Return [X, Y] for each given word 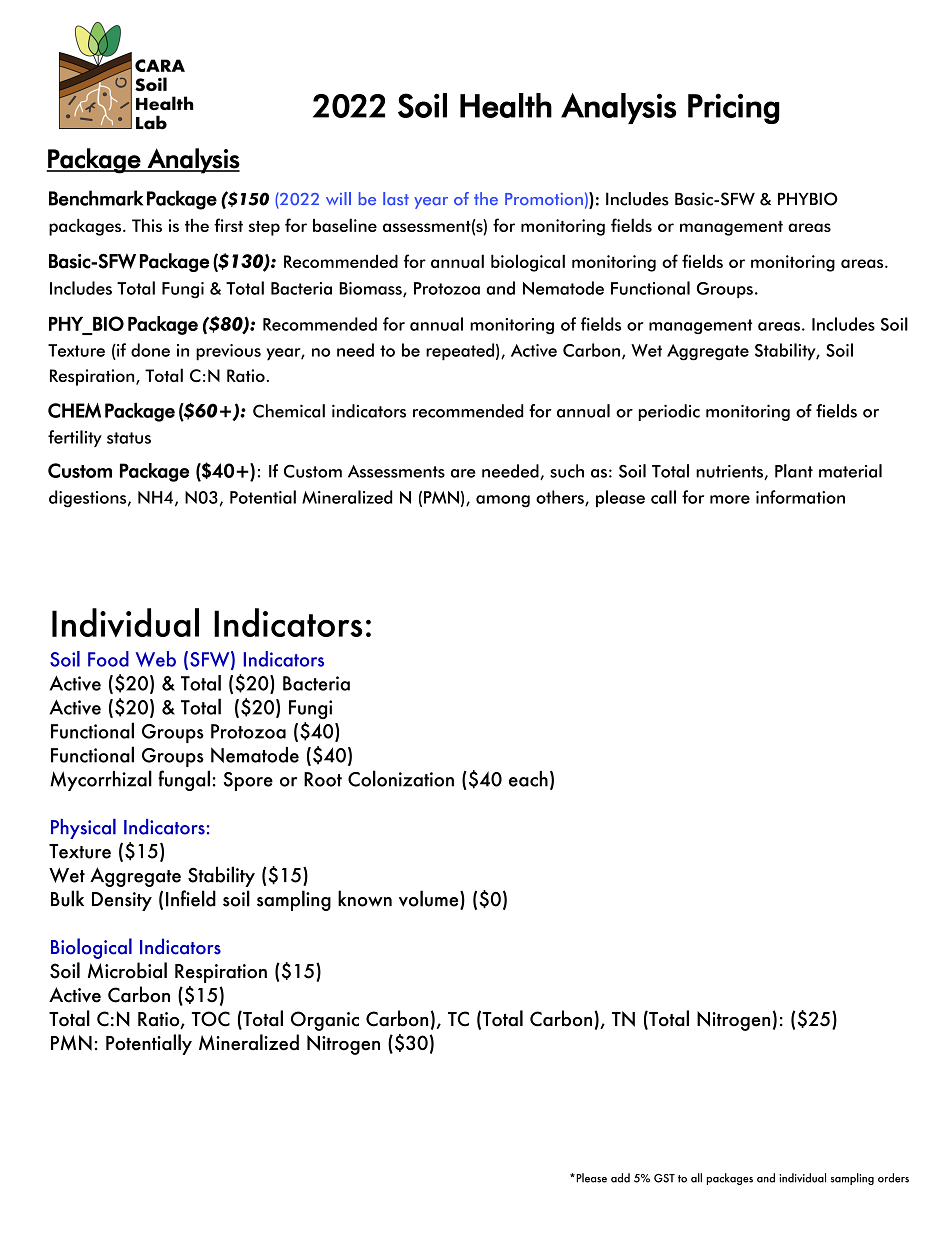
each [528, 779]
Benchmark [96, 198]
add [620, 1178]
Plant [794, 471]
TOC [211, 1019]
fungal [184, 780]
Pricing [734, 108]
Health [506, 105]
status [129, 438]
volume [430, 899]
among [503, 501]
